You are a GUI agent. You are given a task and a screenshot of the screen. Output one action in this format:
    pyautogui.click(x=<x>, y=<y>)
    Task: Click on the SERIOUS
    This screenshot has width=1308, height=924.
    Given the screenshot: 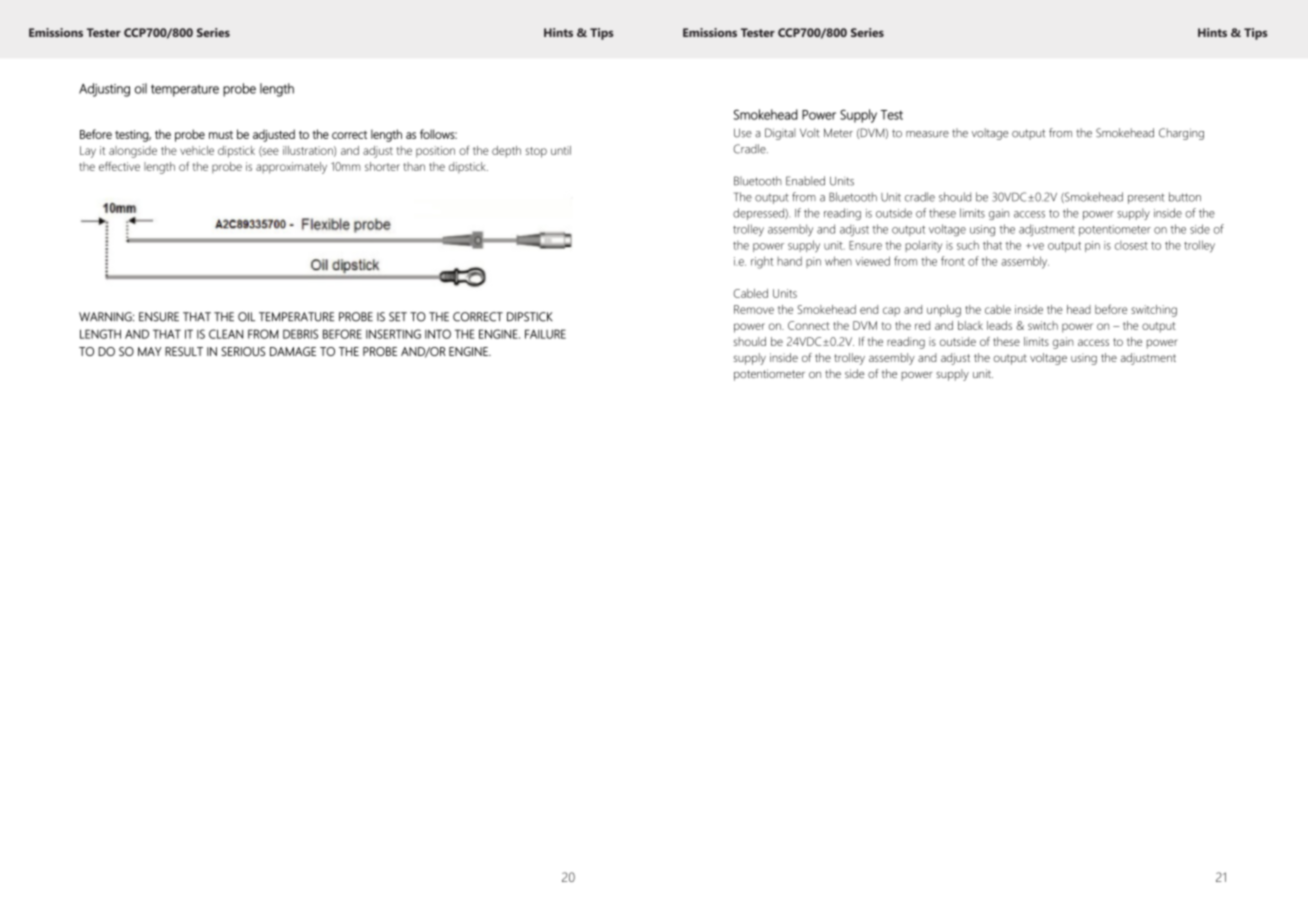 What is the action you would take?
    pyautogui.click(x=243, y=351)
